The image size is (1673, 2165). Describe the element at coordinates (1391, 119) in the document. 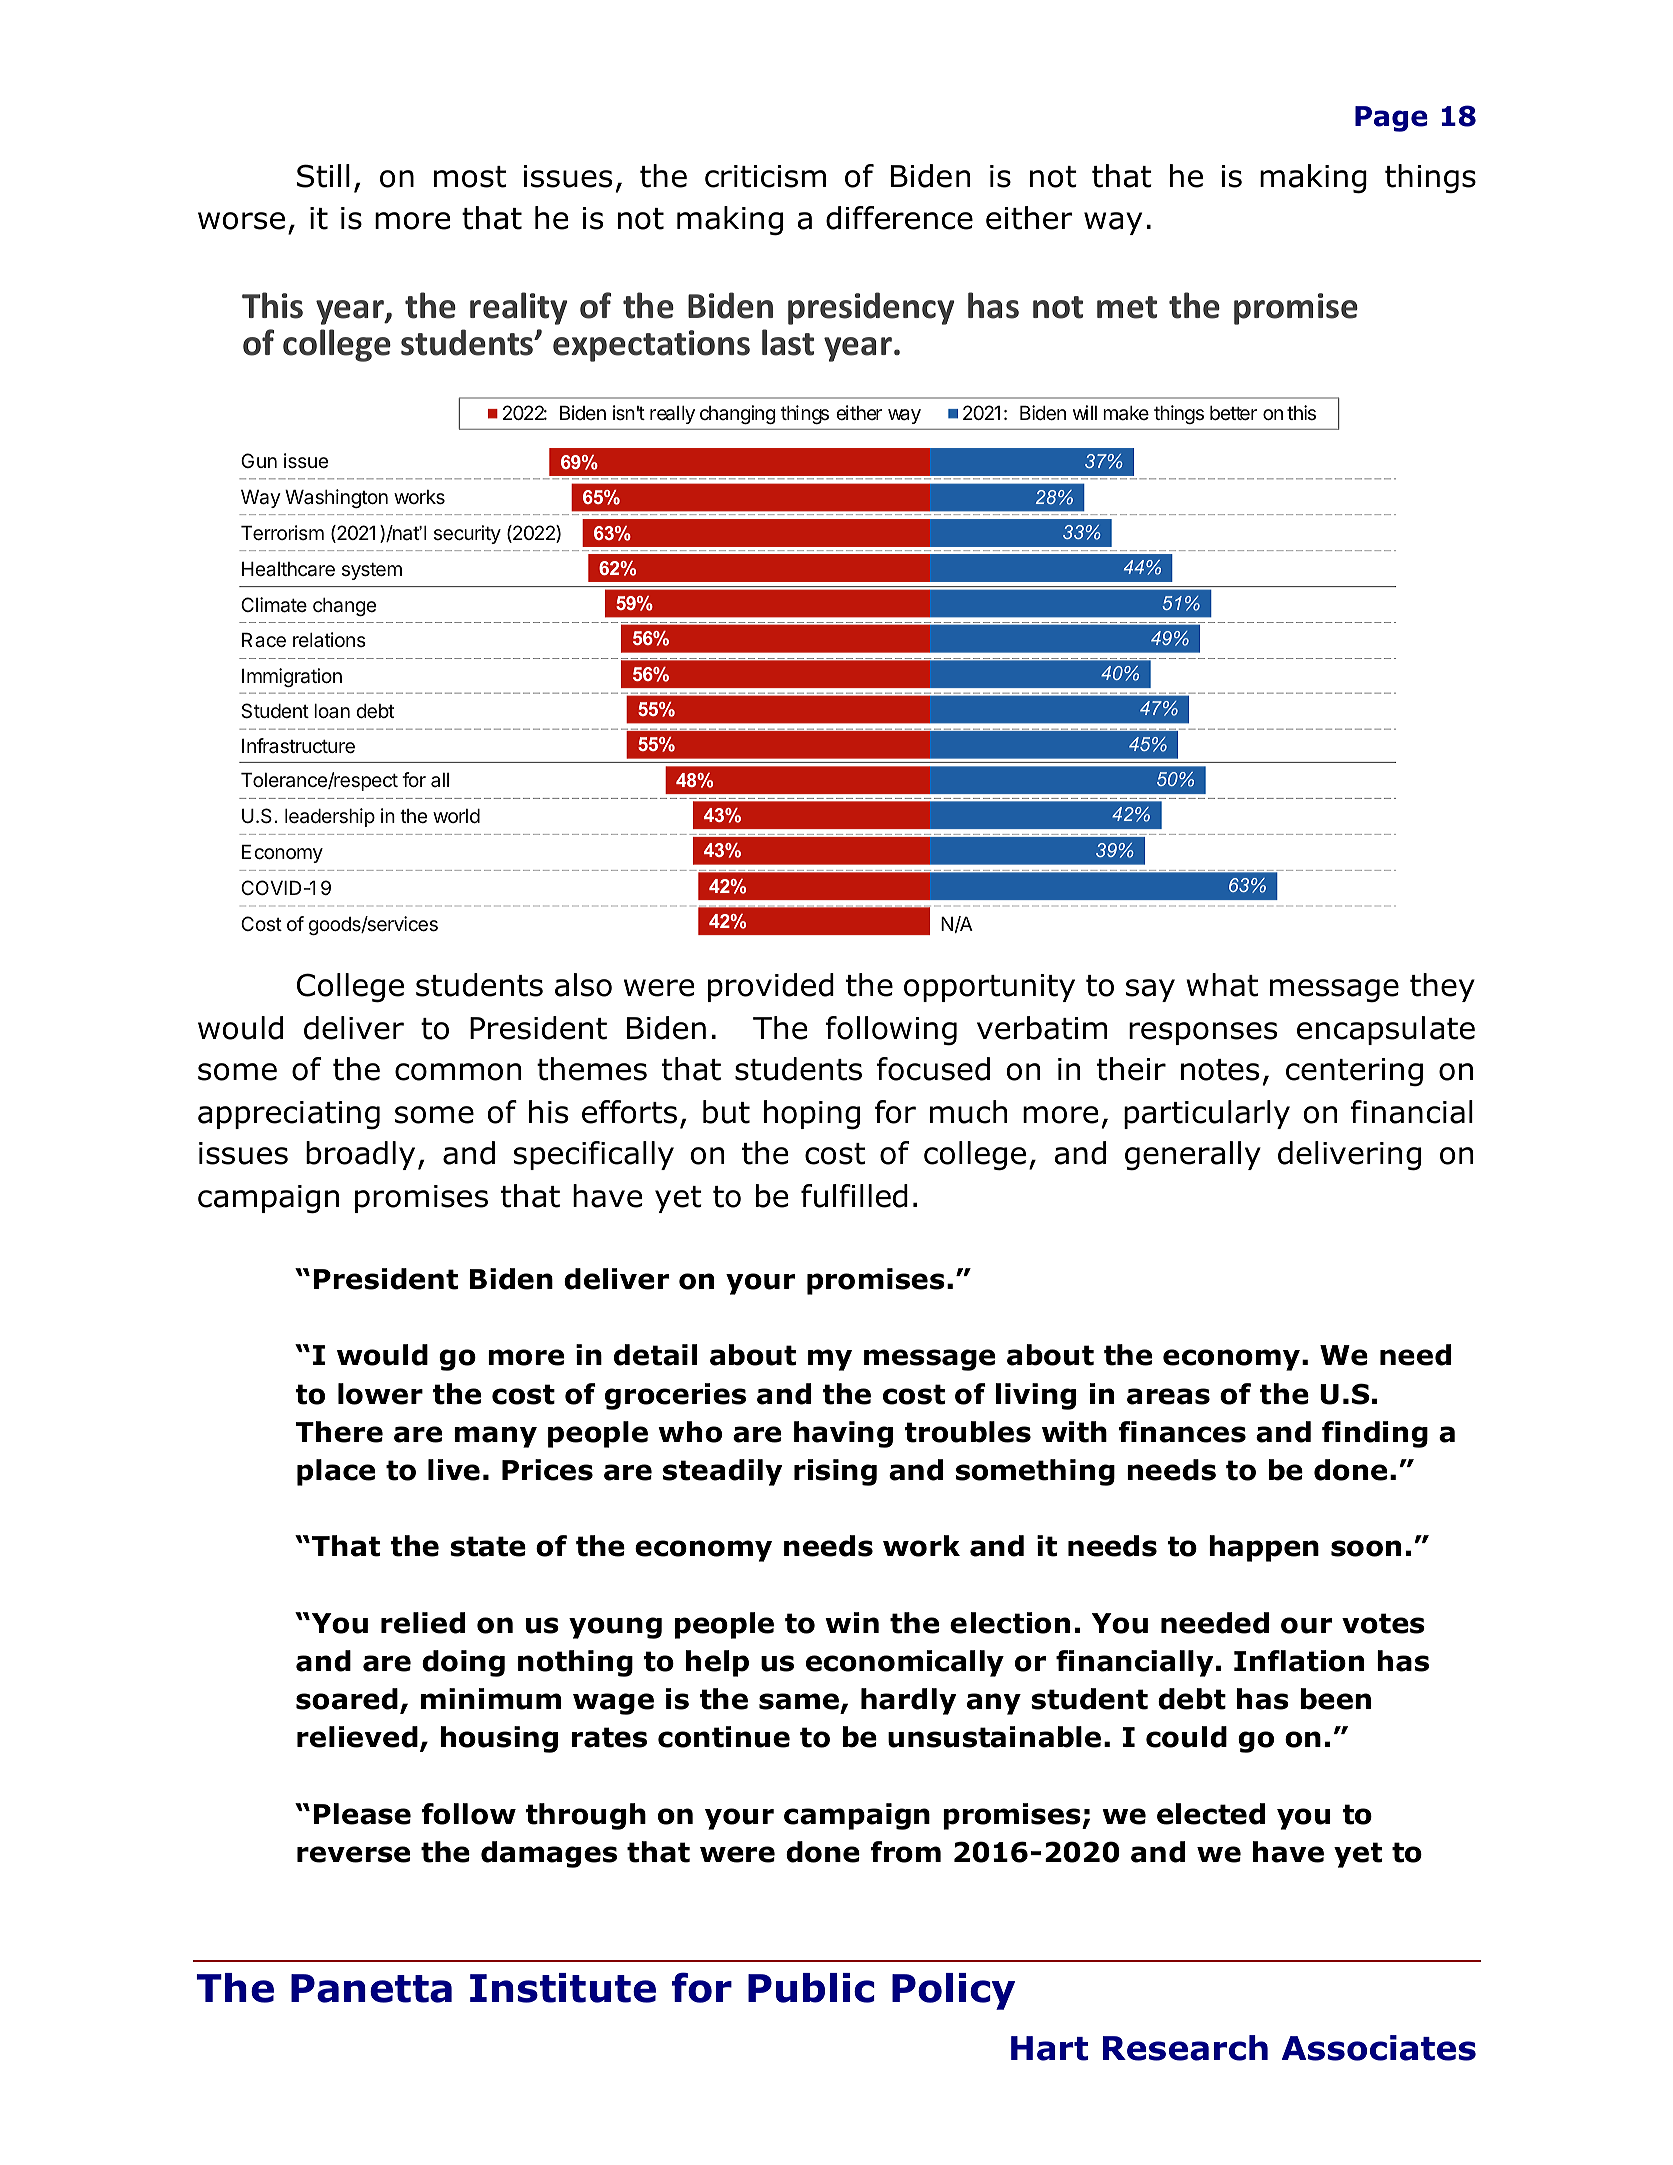

I see `Page` at that location.
